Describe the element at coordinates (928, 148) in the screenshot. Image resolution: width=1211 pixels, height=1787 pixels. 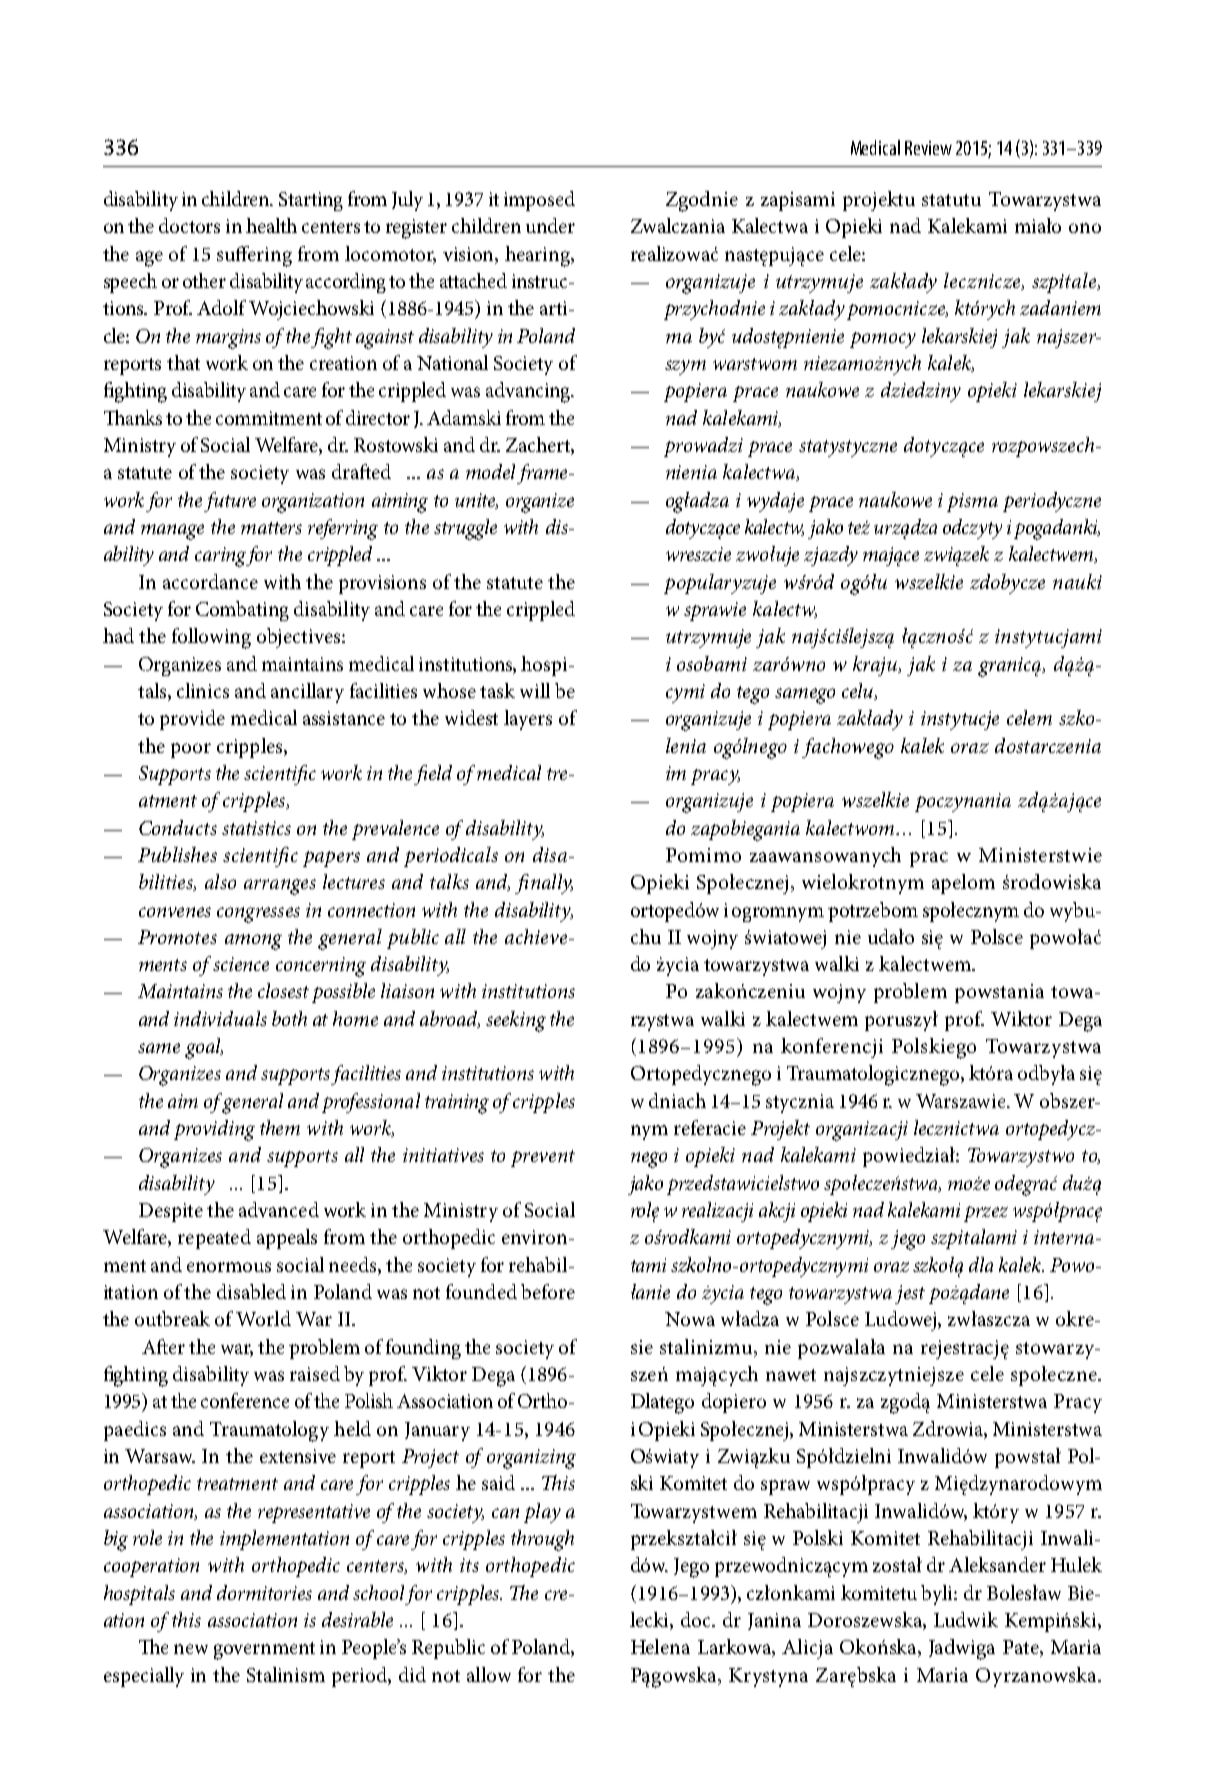
I see `Review` at that location.
